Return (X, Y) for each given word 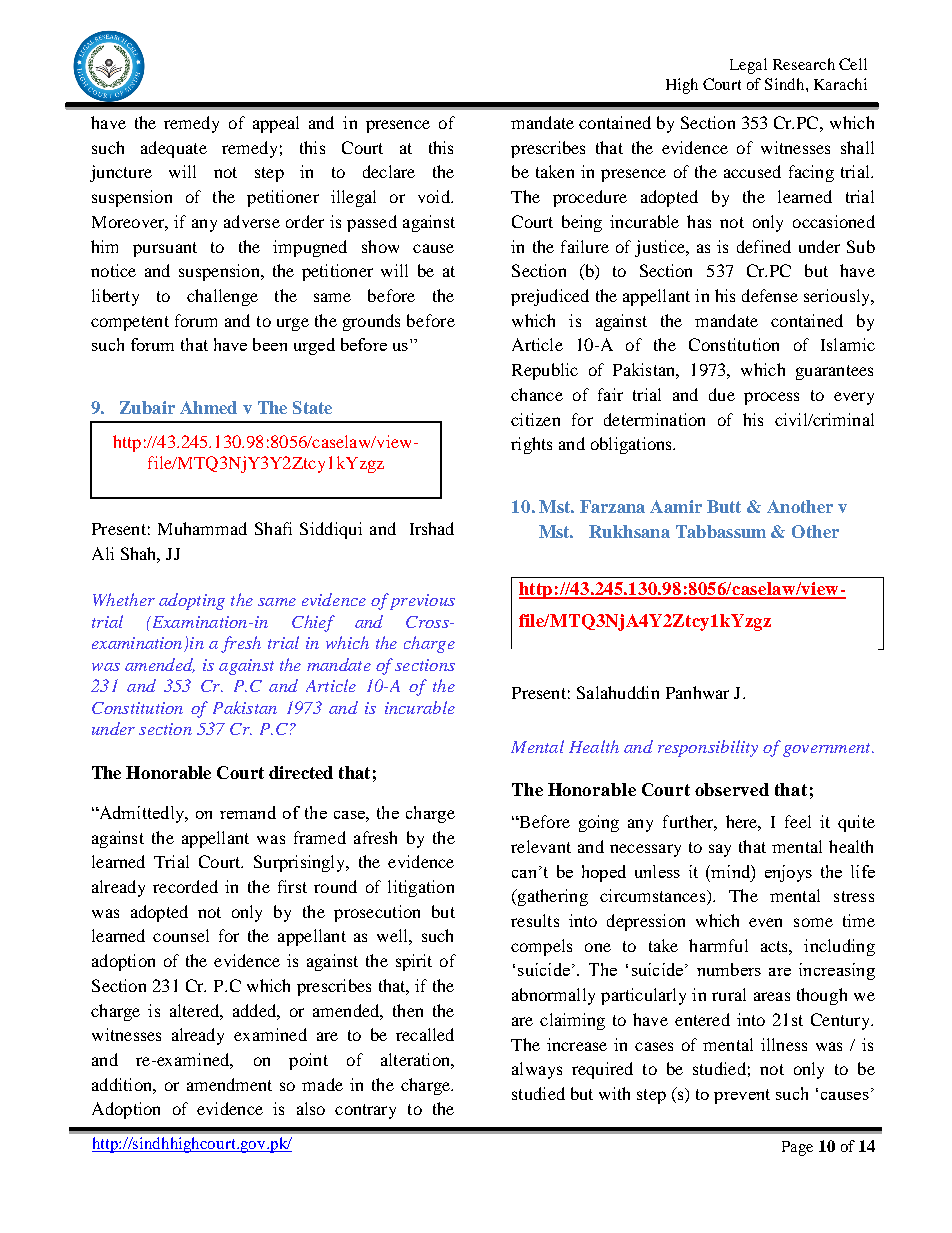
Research (804, 64)
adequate (174, 149)
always (537, 1070)
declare (389, 171)
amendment (229, 1084)
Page (797, 1148)
